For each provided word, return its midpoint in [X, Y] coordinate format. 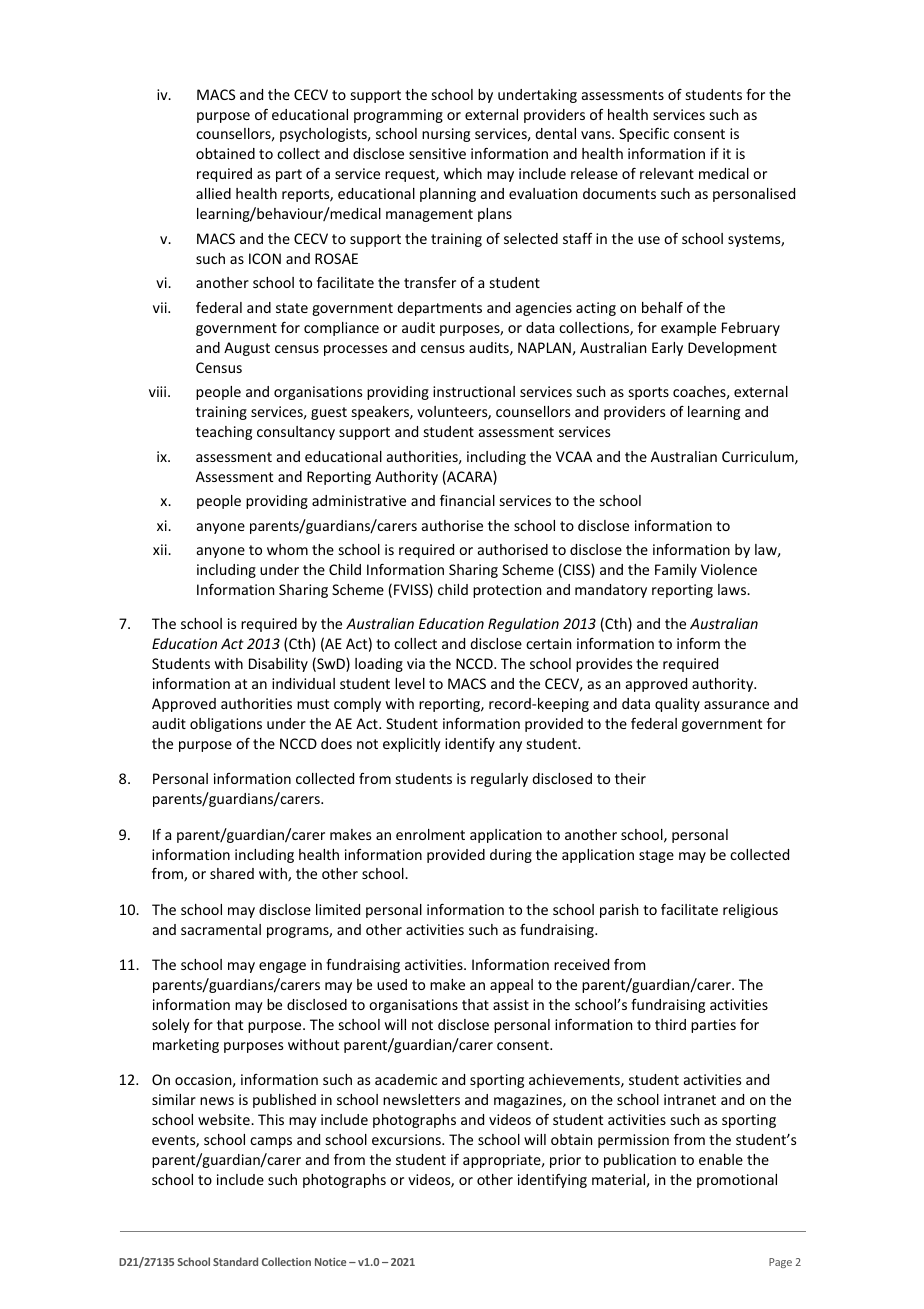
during [511, 856]
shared [232, 873]
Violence [729, 569]
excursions [407, 1139]
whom [287, 549]
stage [656, 856]
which [463, 173]
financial [467, 500]
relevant [667, 173]
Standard [235, 1261]
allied [213, 193]
